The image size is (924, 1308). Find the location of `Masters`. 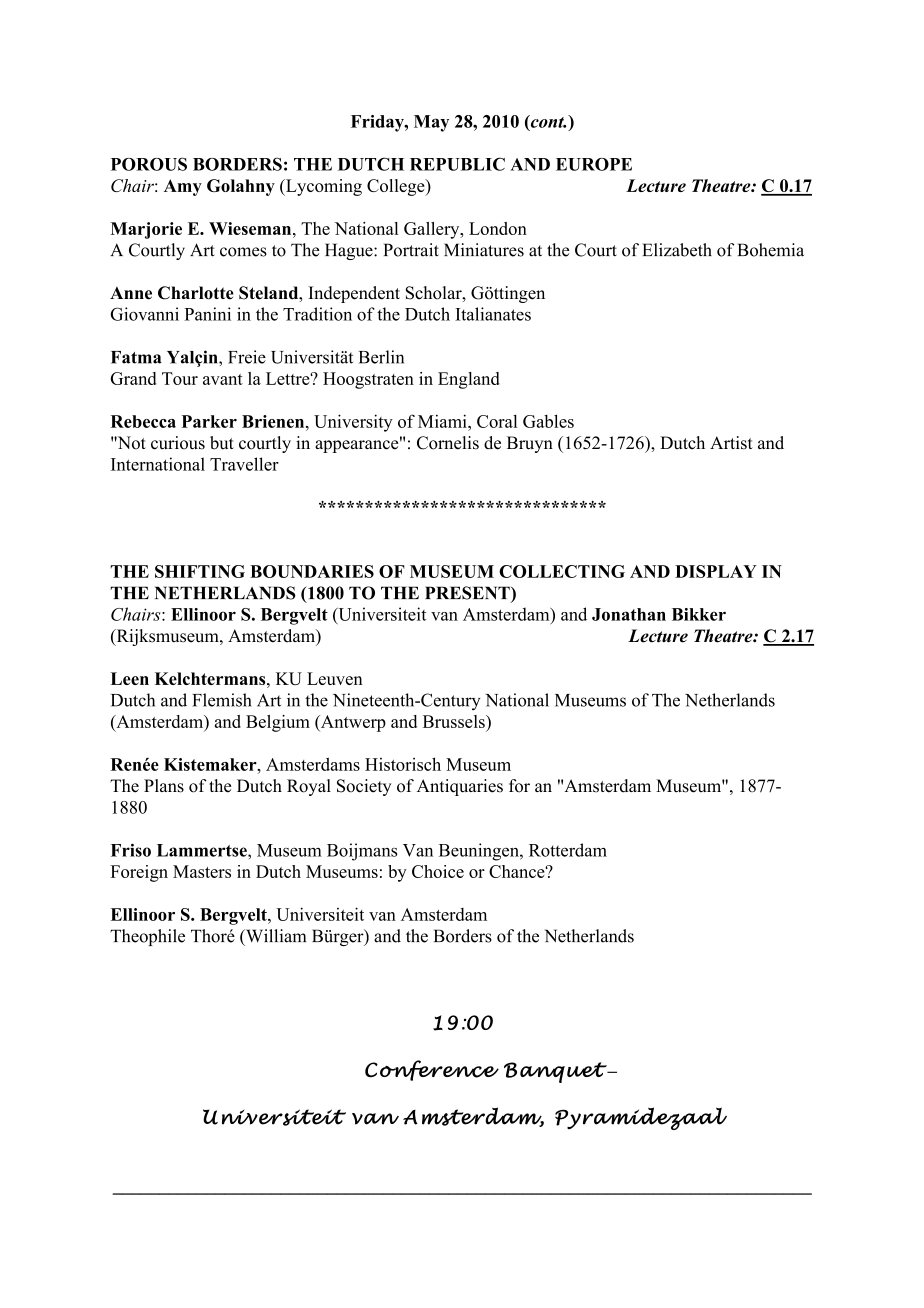

Masters is located at coordinates (202, 871).
